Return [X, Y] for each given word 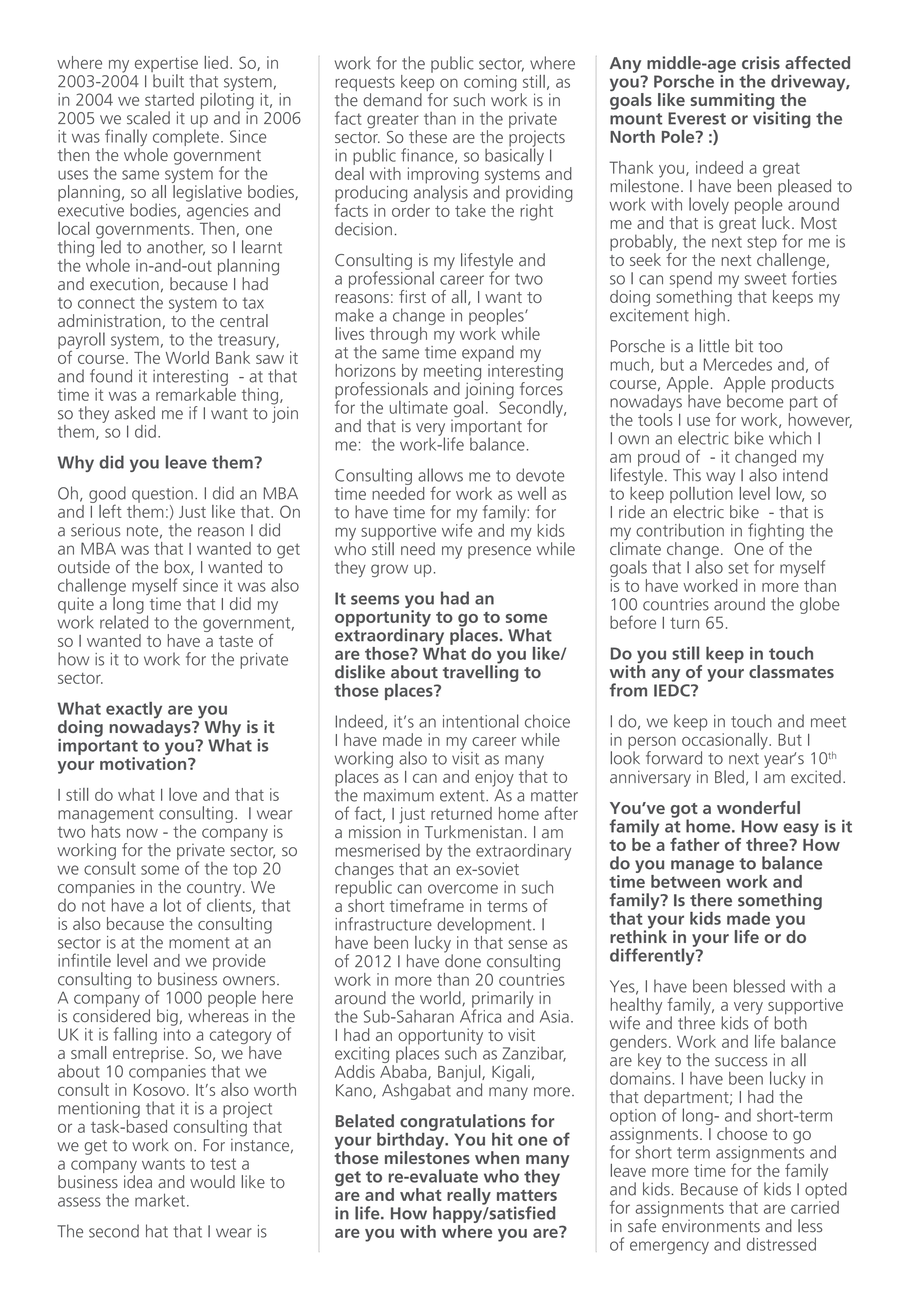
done [462, 960]
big [167, 1017]
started [169, 99]
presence [499, 552]
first [412, 296]
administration [110, 321]
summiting [732, 101]
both [791, 1022]
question [162, 495]
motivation [144, 763]
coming [490, 84]
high [711, 315]
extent [463, 796]
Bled [729, 777]
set [738, 568]
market [161, 1200]
